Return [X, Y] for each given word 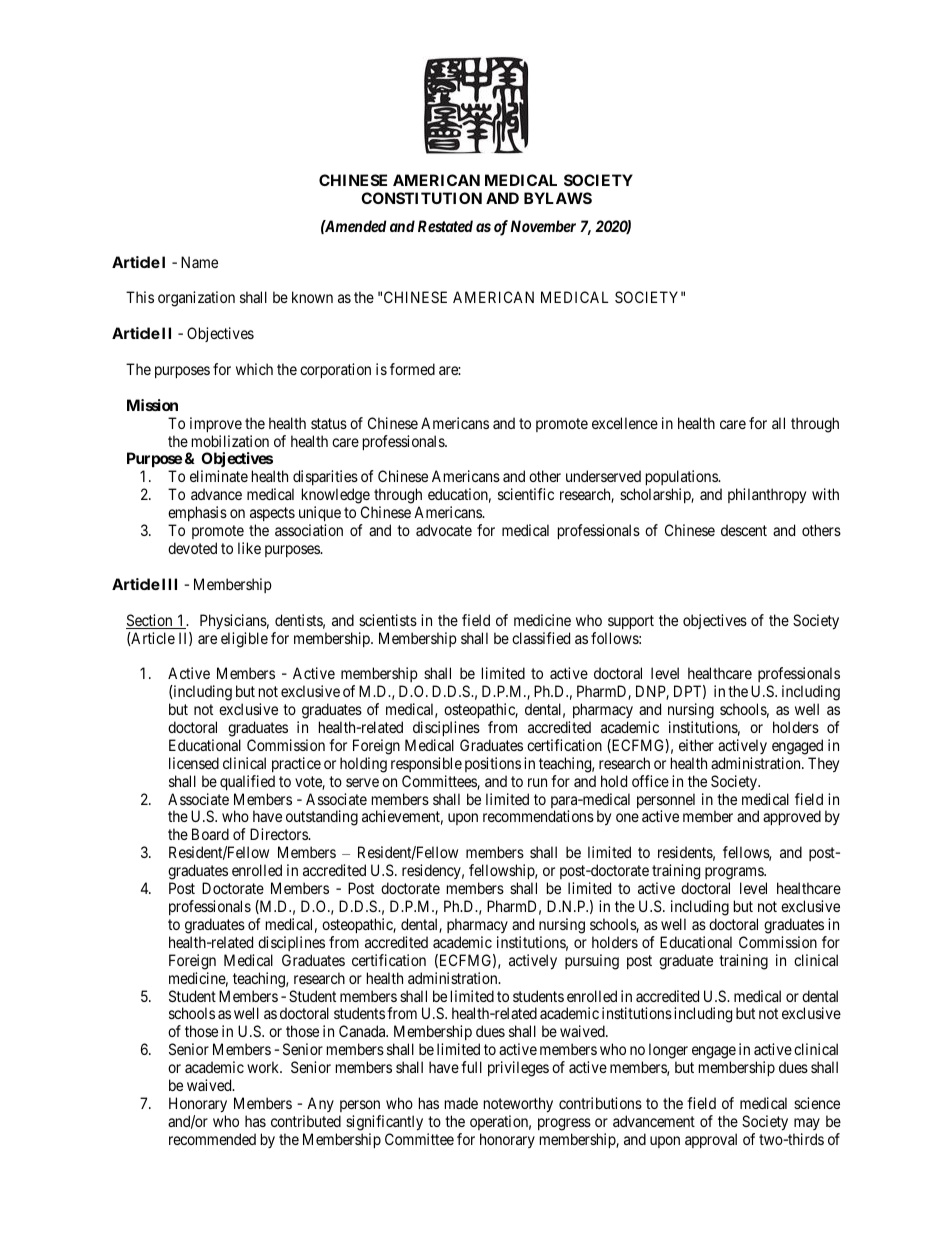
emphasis [197, 513]
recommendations [538, 816]
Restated [445, 226]
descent [744, 530]
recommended [212, 1139]
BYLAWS [558, 198]
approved [792, 817]
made [461, 1103]
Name [199, 262]
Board [210, 834]
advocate [444, 530]
